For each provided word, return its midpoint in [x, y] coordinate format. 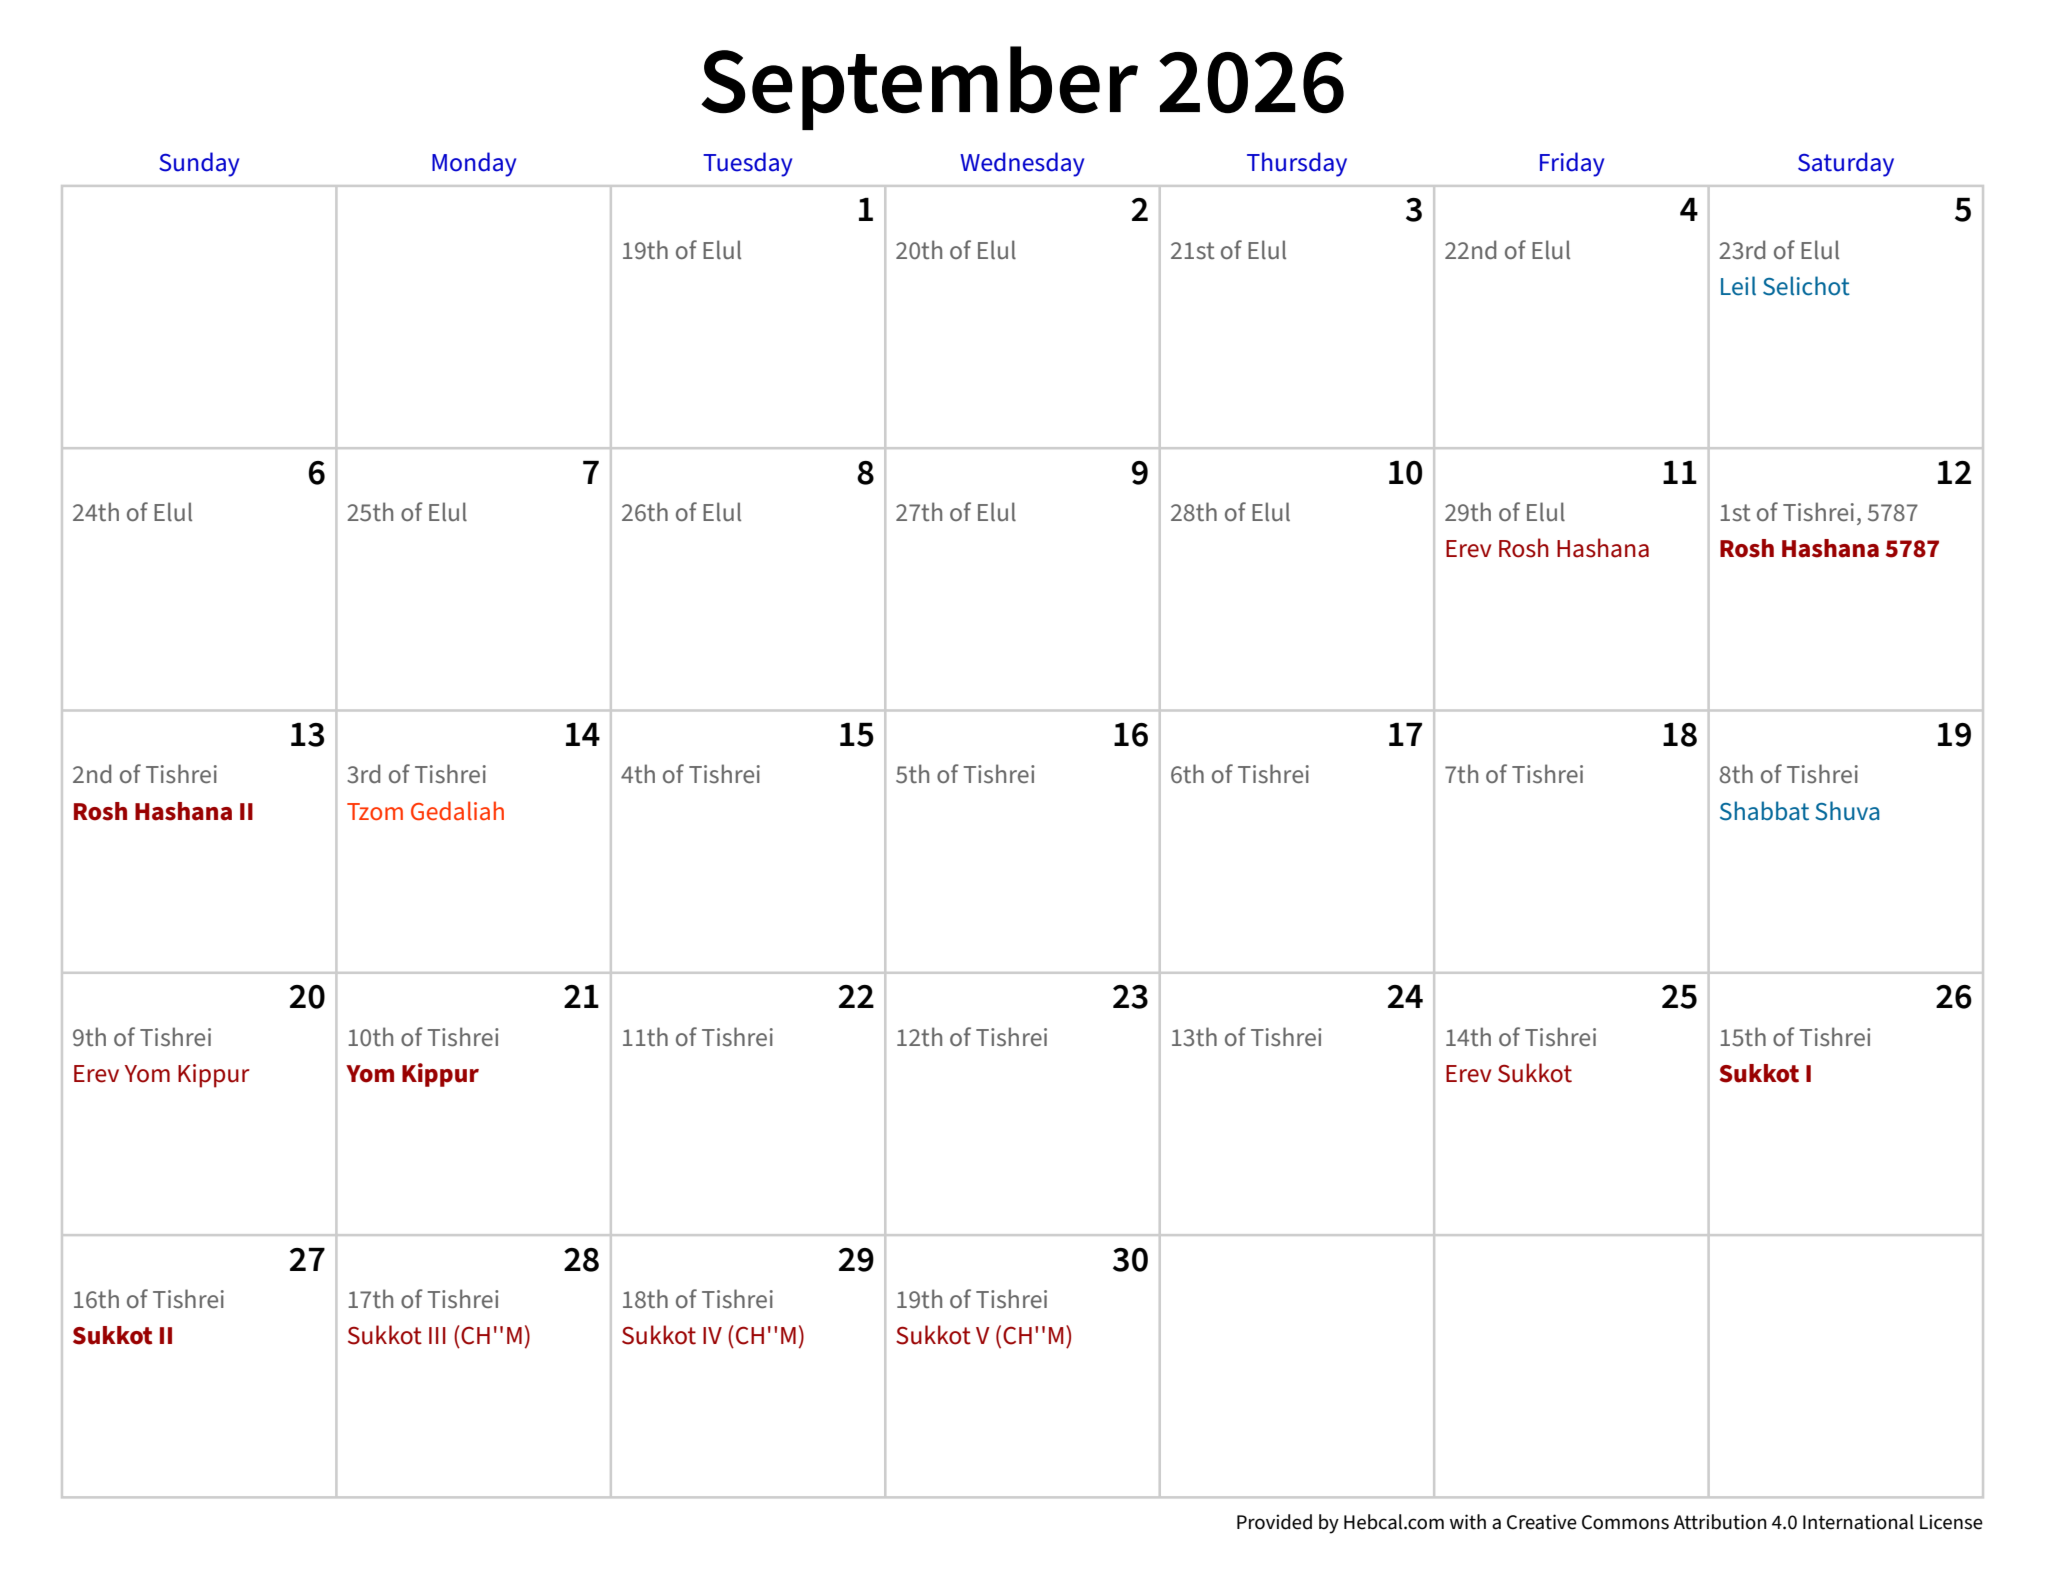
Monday [474, 164]
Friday [1572, 164]
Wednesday [1022, 164]
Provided [1274, 1522]
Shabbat [1764, 811]
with [1468, 1522]
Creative [1542, 1522]
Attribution [1720, 1522]
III [437, 1335]
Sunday [199, 164]
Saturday [1846, 164]
